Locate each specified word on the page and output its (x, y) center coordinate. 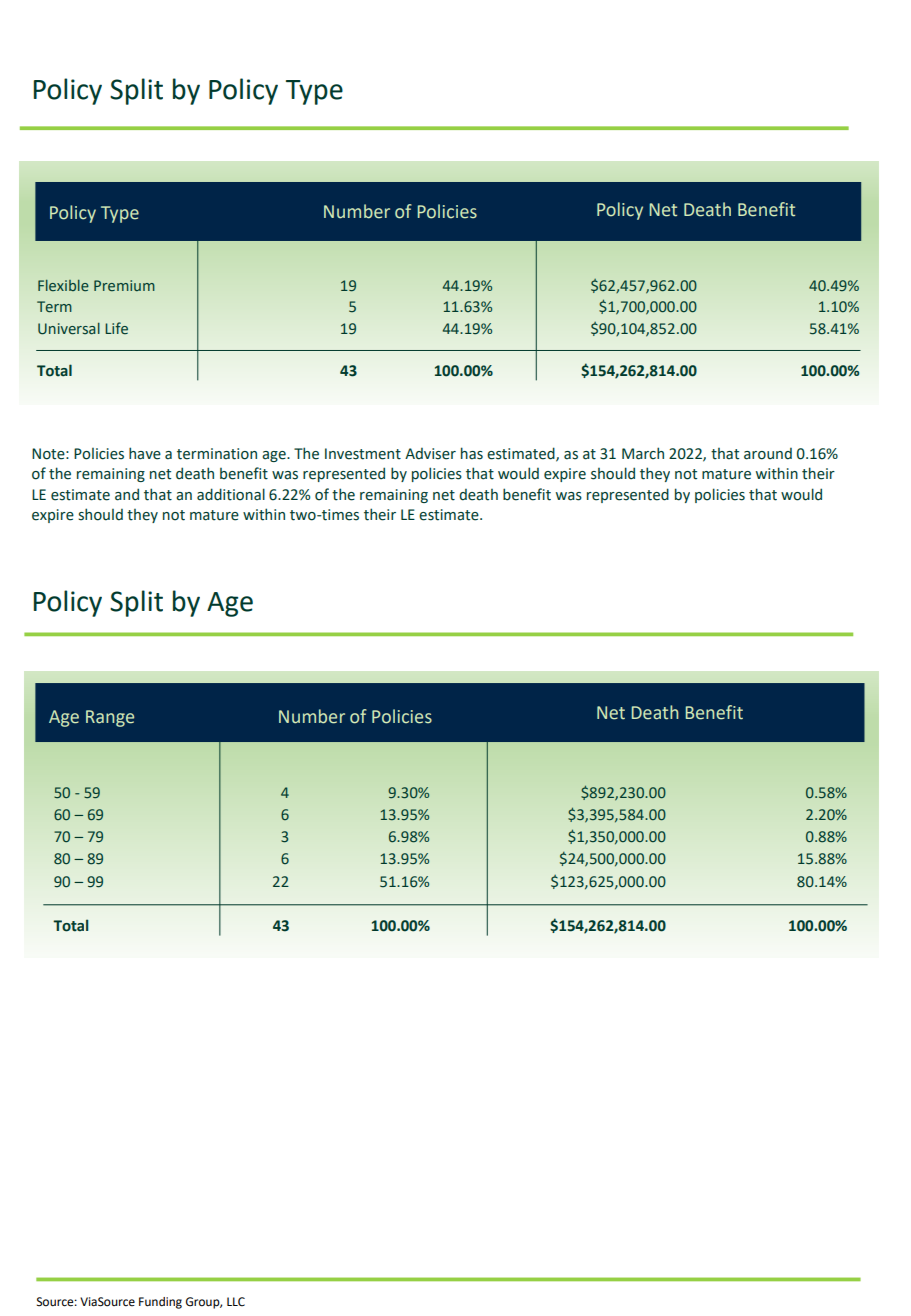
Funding (160, 1303)
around (768, 454)
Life (116, 328)
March (643, 453)
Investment (363, 454)
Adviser (430, 454)
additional (231, 494)
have (145, 453)
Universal (69, 328)
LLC (236, 1302)
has (472, 453)
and (127, 494)
